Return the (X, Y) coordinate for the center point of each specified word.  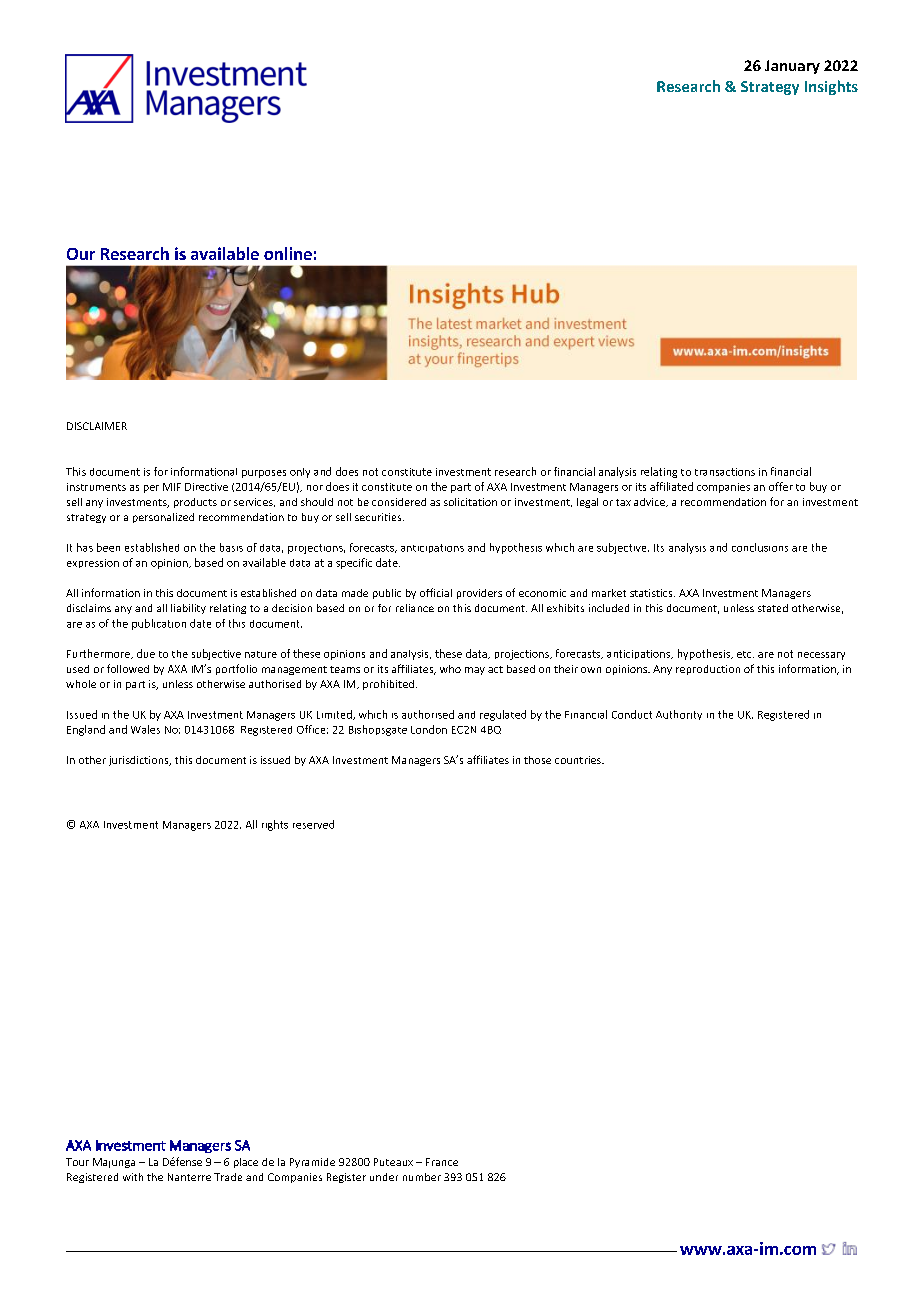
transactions (725, 472)
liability (188, 609)
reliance (415, 608)
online (288, 253)
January (792, 67)
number (422, 1177)
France (442, 1162)
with (133, 1177)
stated (773, 608)
